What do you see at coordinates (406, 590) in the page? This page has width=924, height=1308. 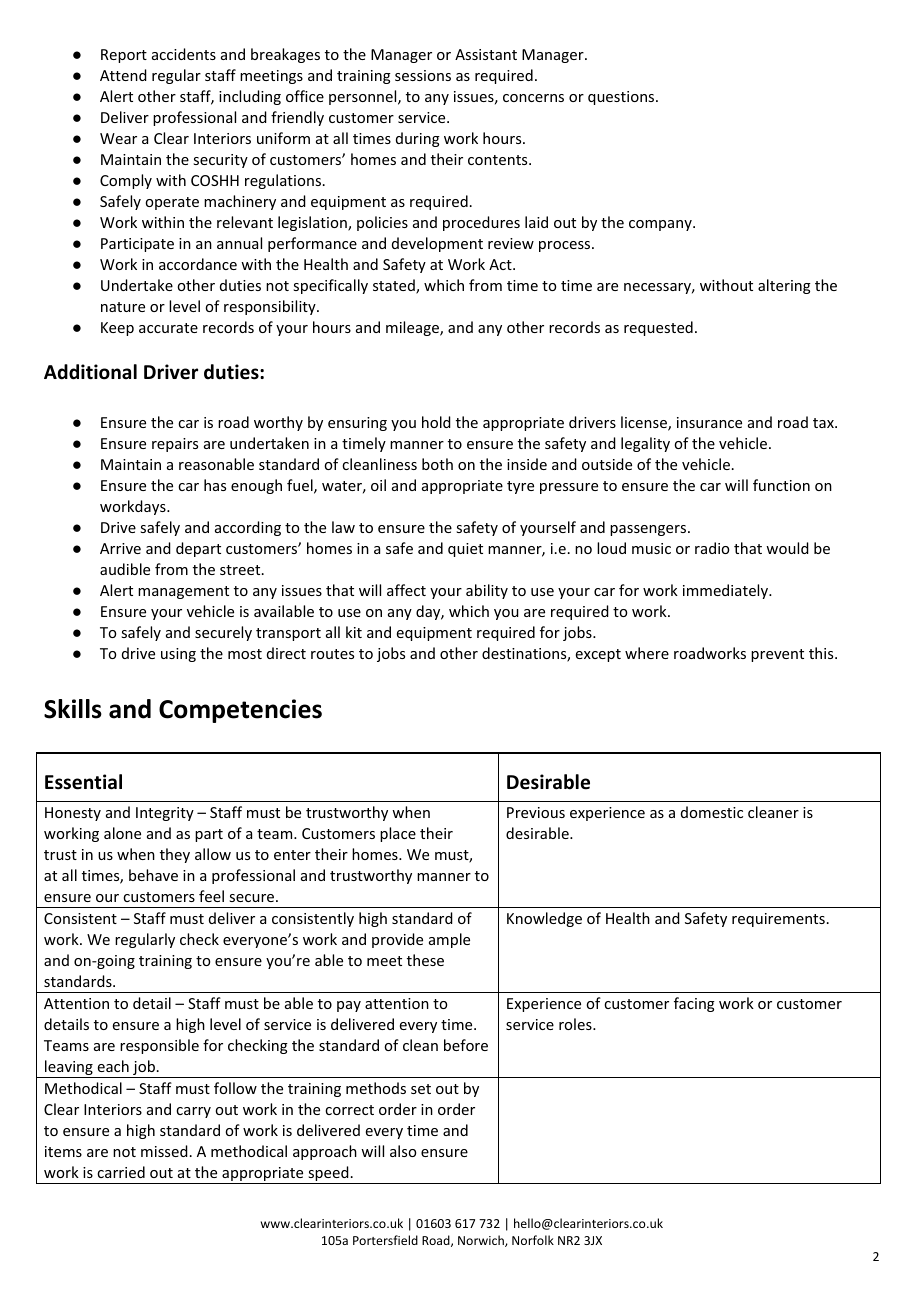 I see `affect` at bounding box center [406, 590].
